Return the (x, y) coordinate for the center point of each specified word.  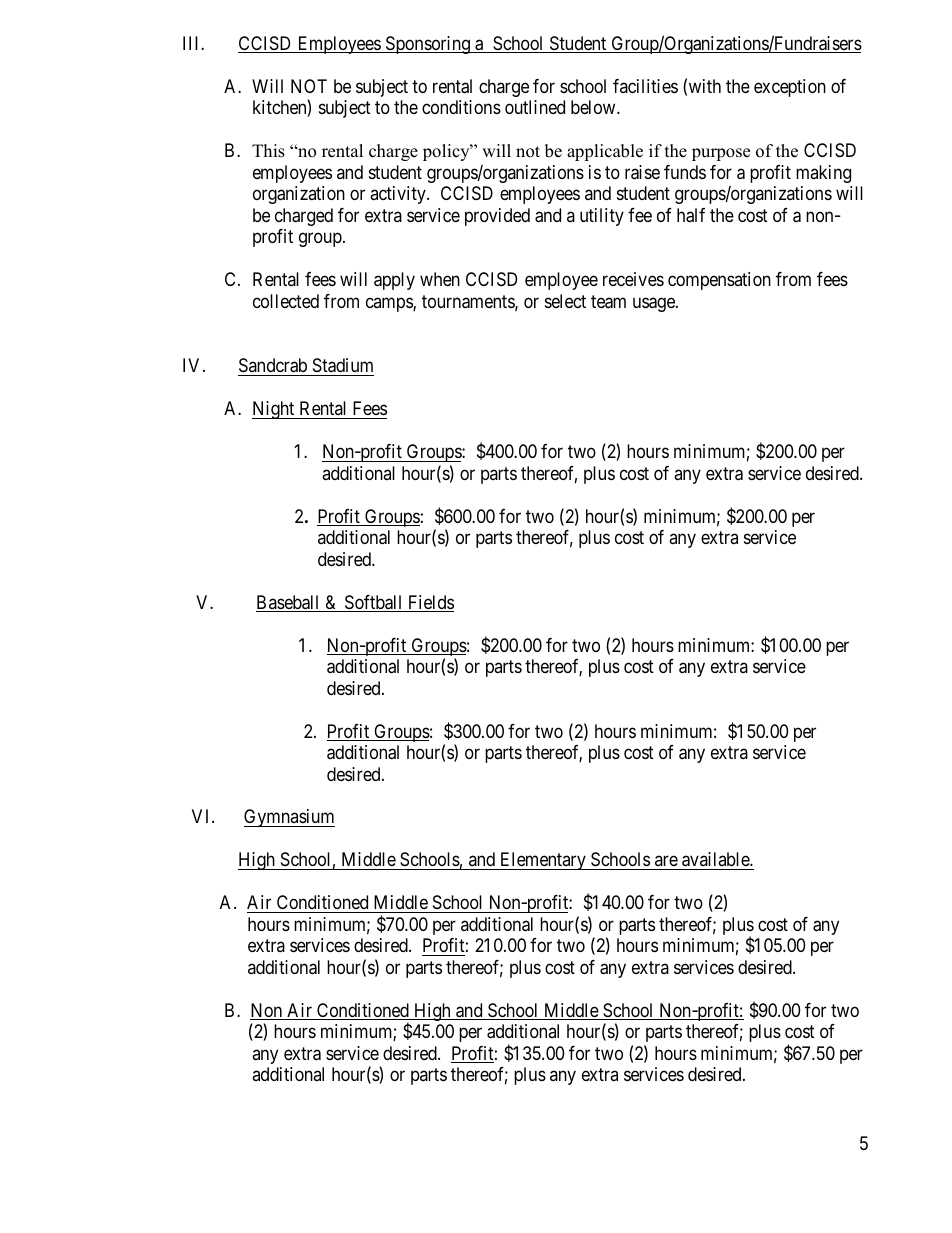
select (565, 301)
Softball (374, 603)
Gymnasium (289, 818)
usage (655, 304)
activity (399, 195)
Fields (430, 603)
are (666, 863)
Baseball (289, 603)
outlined (535, 107)
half (691, 215)
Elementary (543, 861)
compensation (719, 281)
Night (274, 410)
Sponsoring (427, 45)
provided (497, 217)
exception (790, 88)
